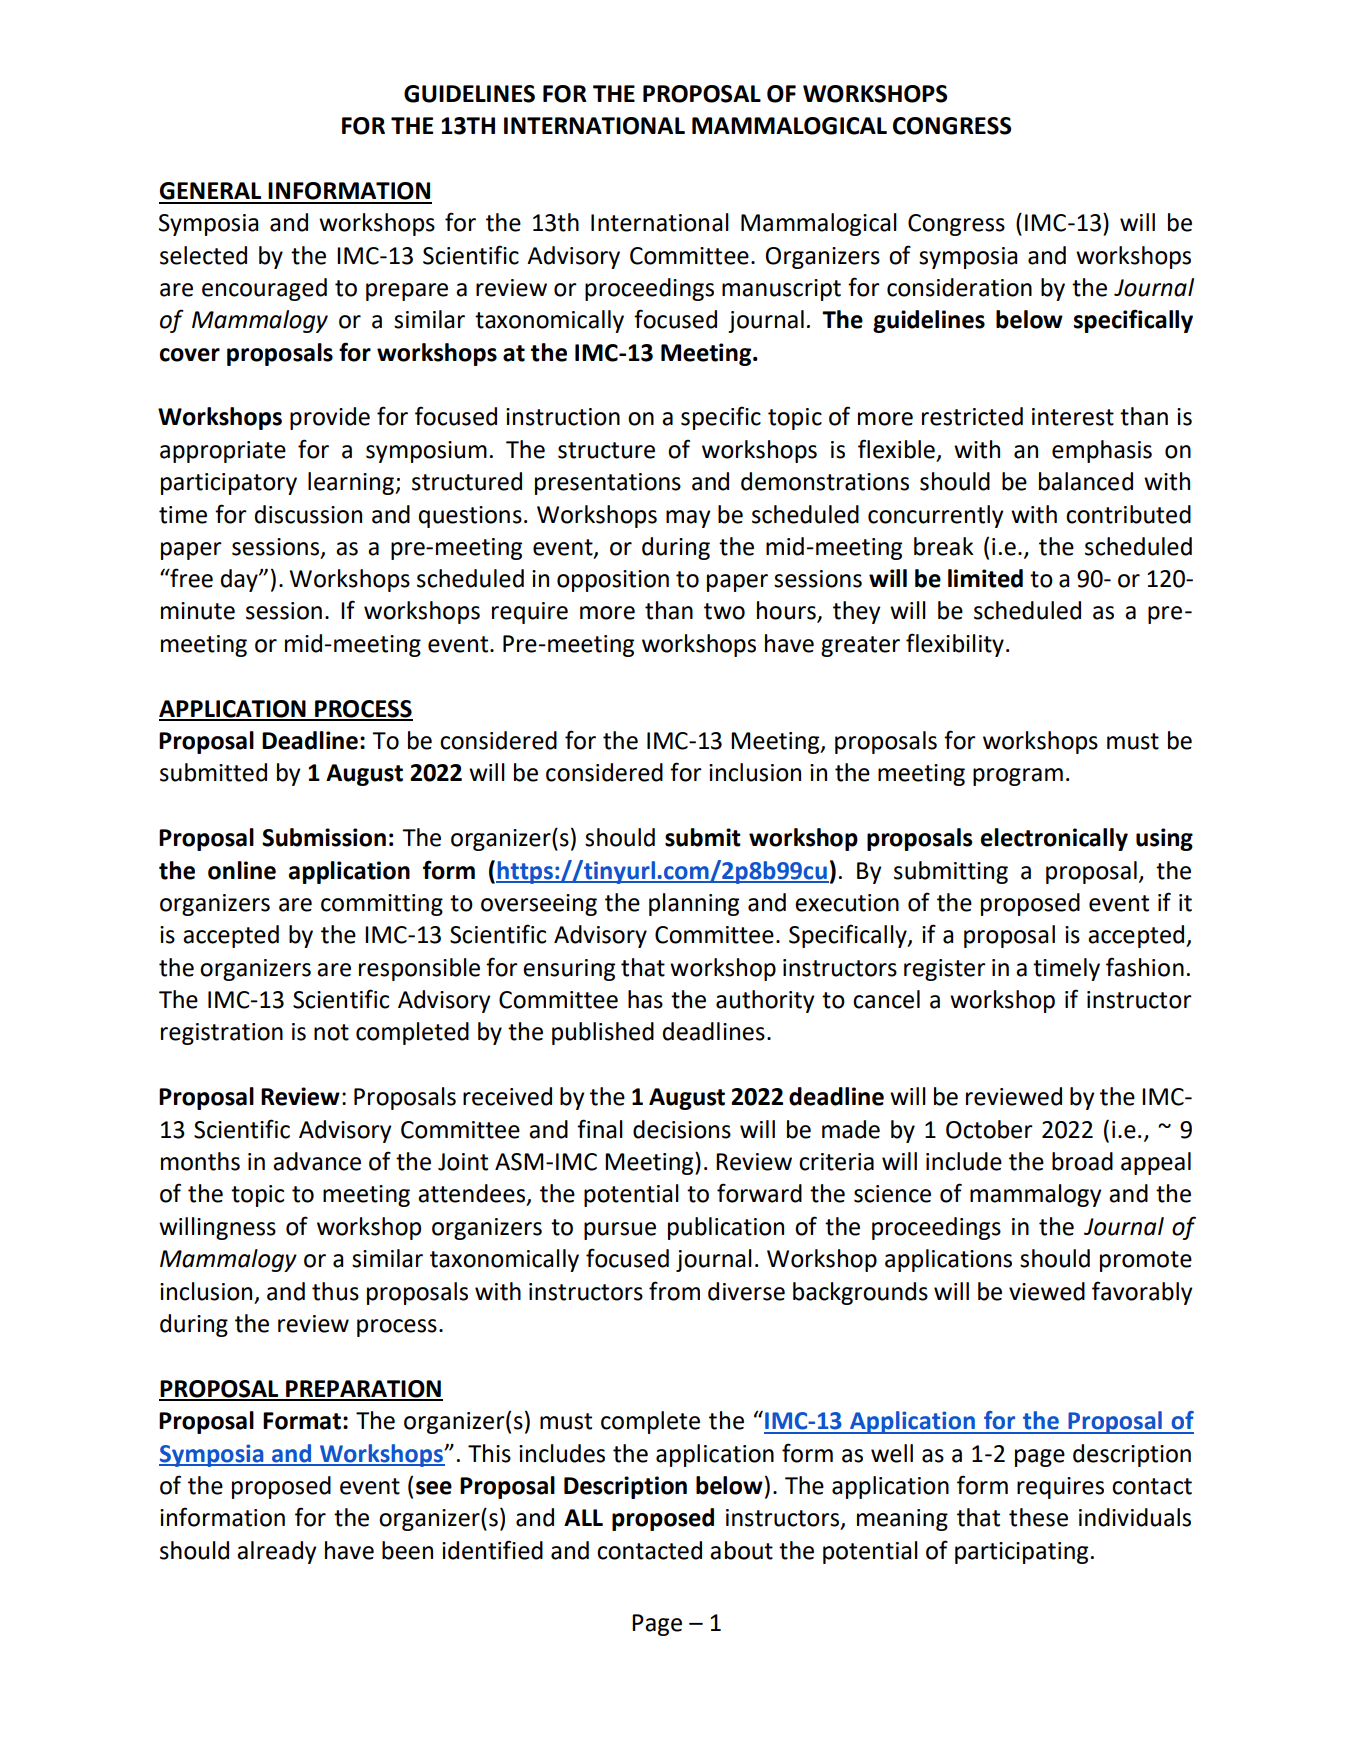 This screenshot has width=1352, height=1750. What do you see at coordinates (264, 289) in the screenshot?
I see `encouraged` at bounding box center [264, 289].
